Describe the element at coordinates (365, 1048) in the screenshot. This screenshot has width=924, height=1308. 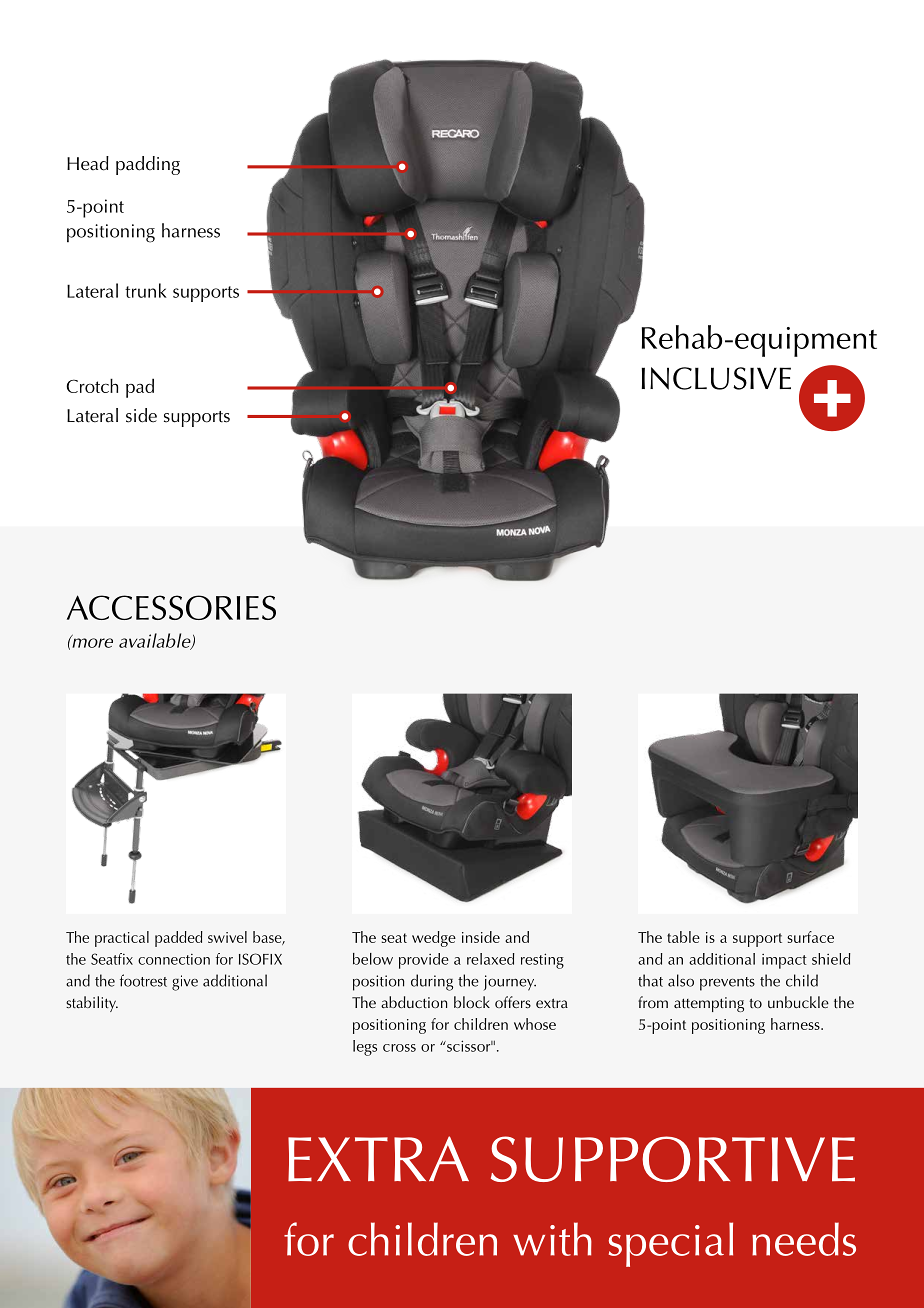
I see `legs` at that location.
